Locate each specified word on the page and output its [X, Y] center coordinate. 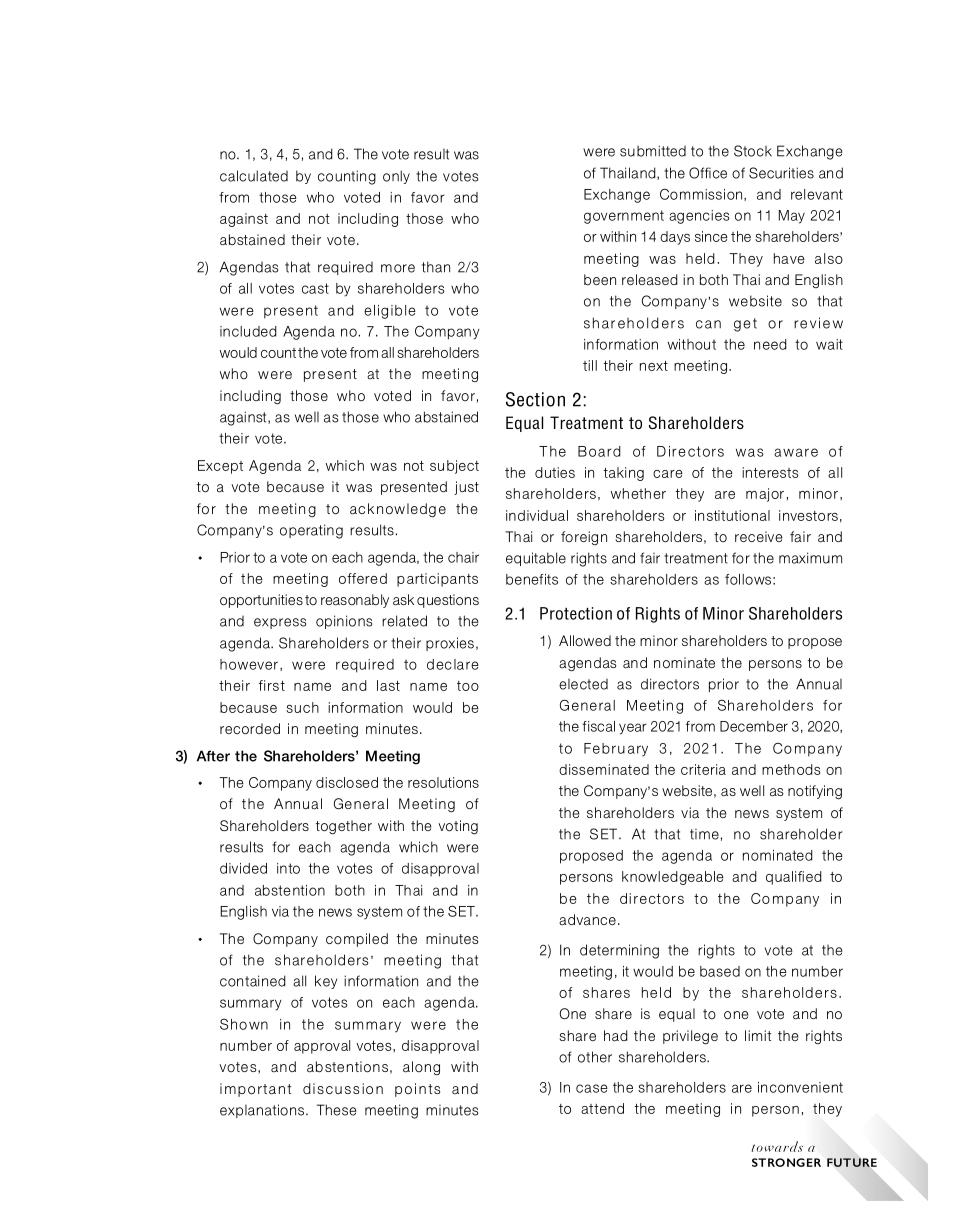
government [624, 217]
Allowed [585, 640]
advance [587, 920]
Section [535, 399]
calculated [254, 176]
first [272, 685]
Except [220, 467]
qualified [794, 878]
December [754, 726]
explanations [262, 1111]
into [288, 868]
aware [796, 452]
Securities [781, 173]
